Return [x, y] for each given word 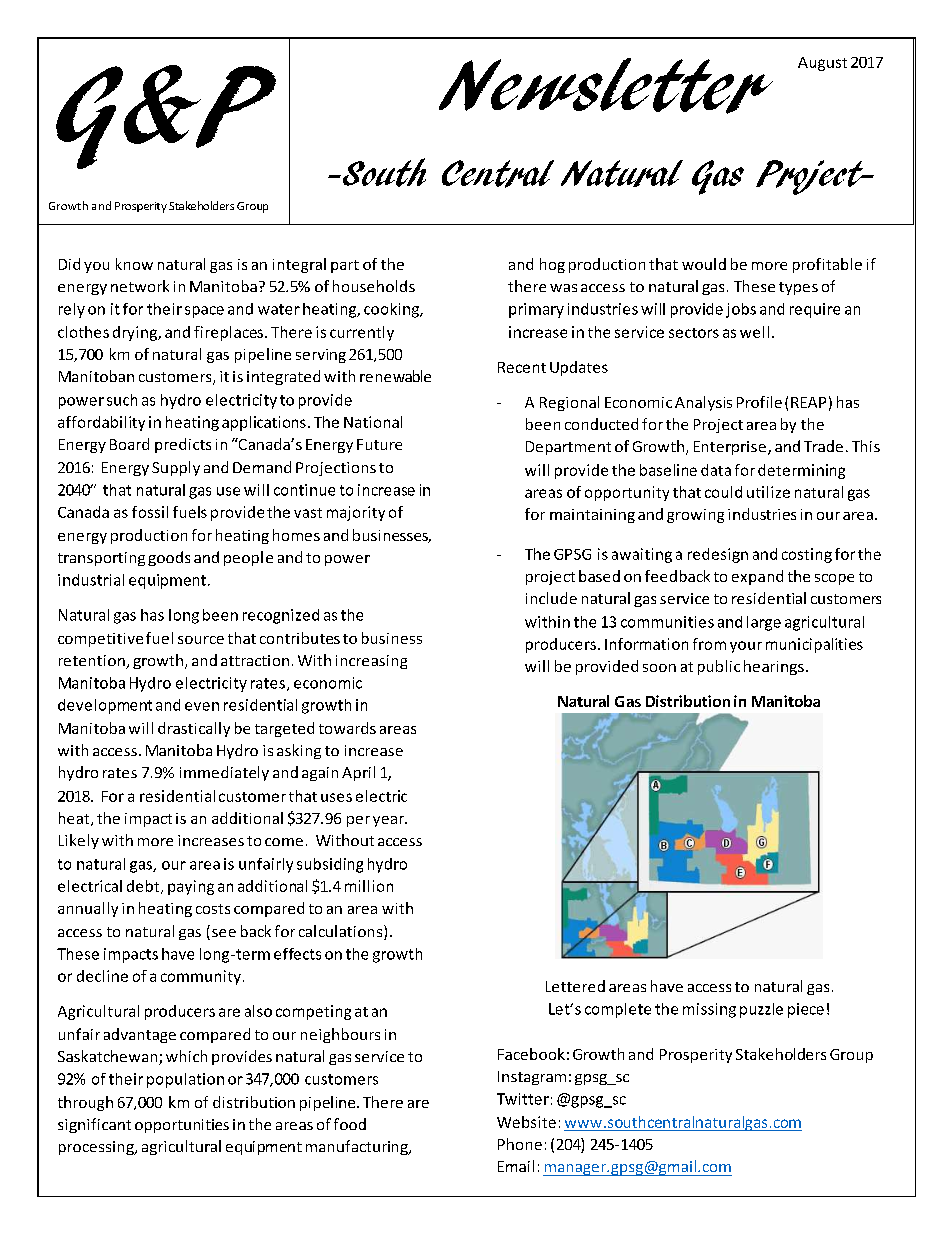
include [551, 598]
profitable [827, 265]
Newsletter [606, 86]
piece [806, 1010]
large [764, 623]
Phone [520, 1144]
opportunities [182, 1126]
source [201, 640]
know [134, 264]
